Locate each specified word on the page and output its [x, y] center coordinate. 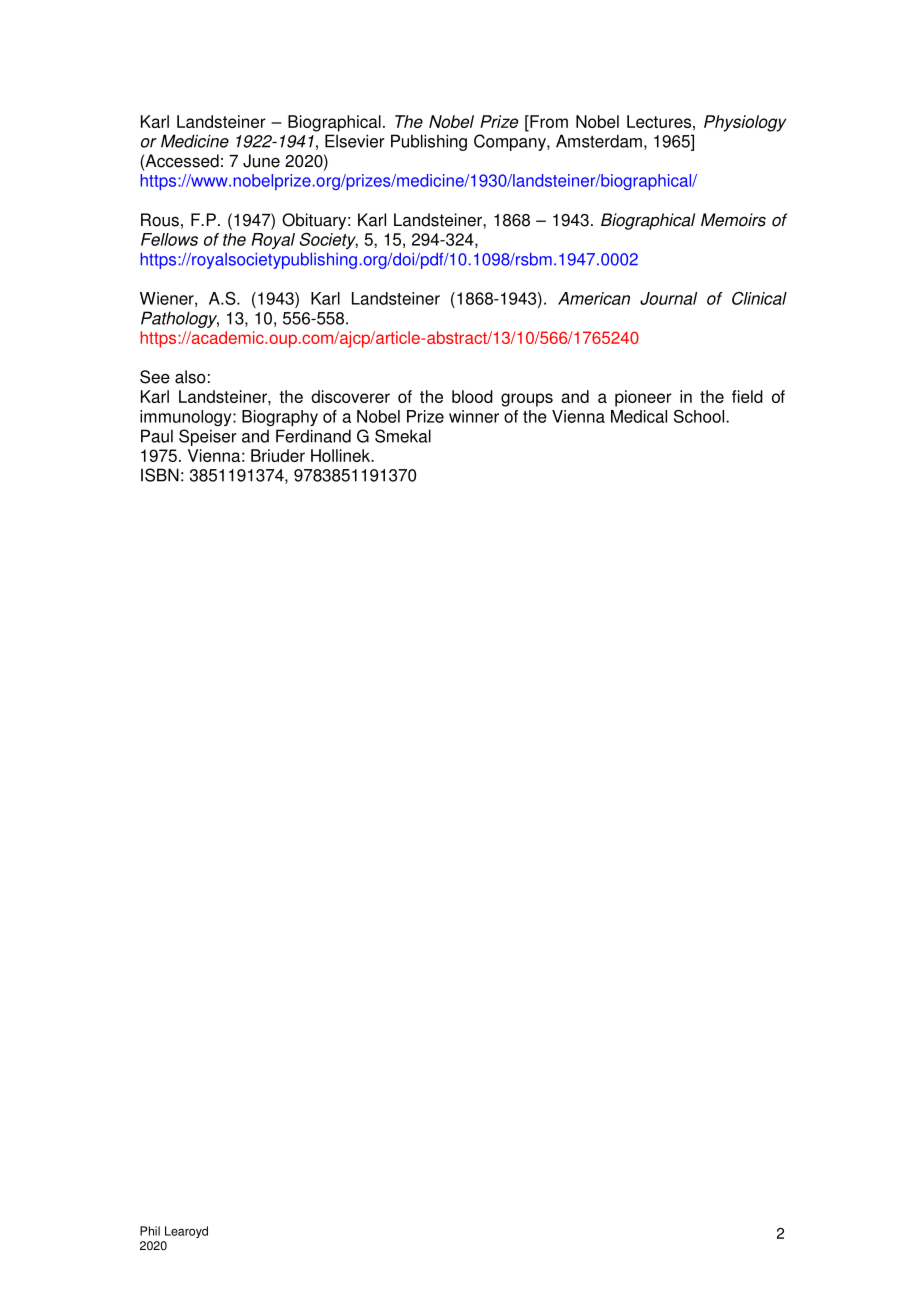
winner [474, 416]
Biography [280, 418]
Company [511, 142]
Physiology [745, 123]
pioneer [643, 398]
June [261, 161]
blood [472, 396]
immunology [187, 418]
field [747, 396]
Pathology [180, 319]
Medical [639, 416]
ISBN [160, 475]
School [700, 416]
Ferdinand [313, 436]
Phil [150, 1231]
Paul [157, 436]
